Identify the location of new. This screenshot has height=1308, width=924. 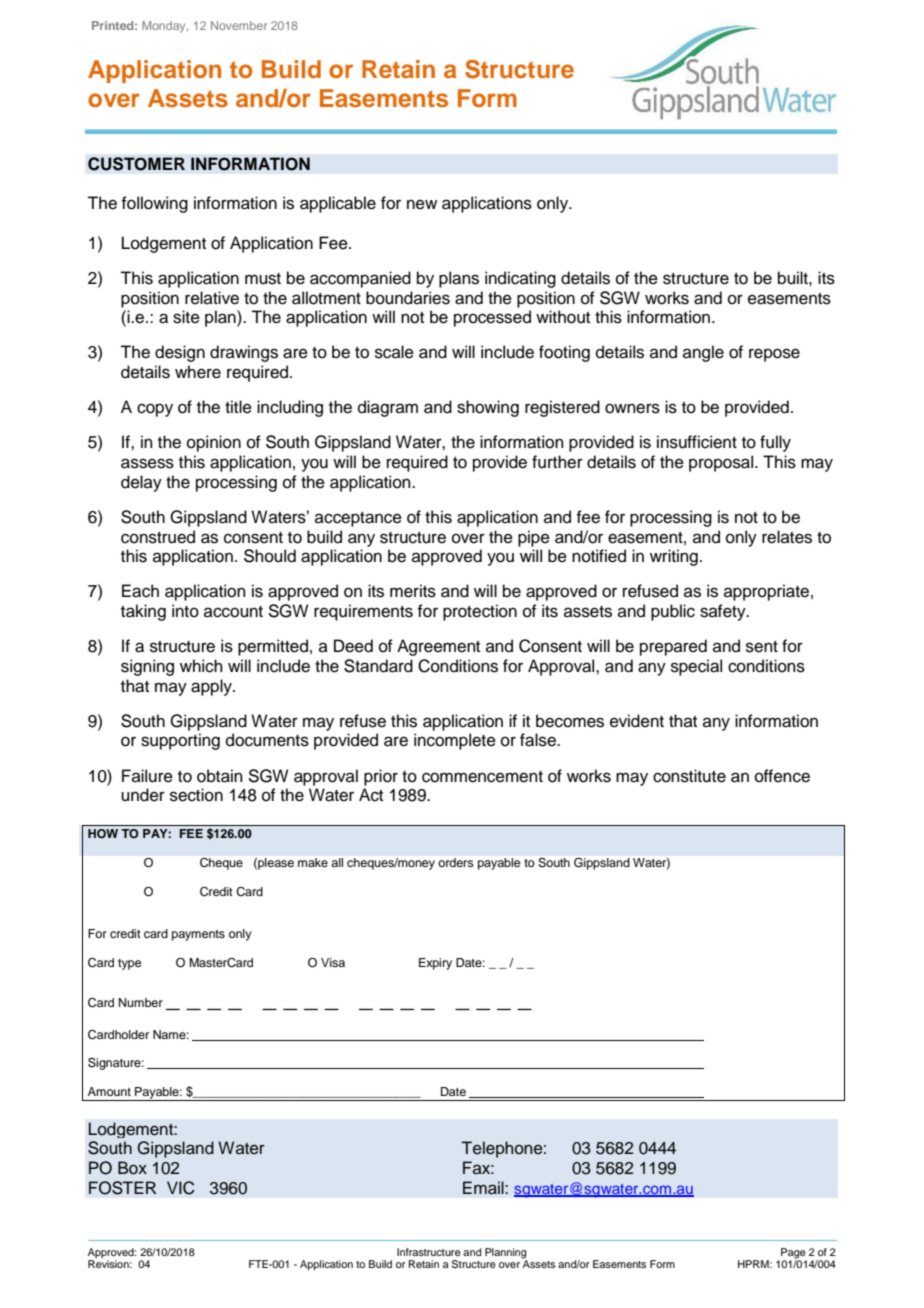
(422, 204).
